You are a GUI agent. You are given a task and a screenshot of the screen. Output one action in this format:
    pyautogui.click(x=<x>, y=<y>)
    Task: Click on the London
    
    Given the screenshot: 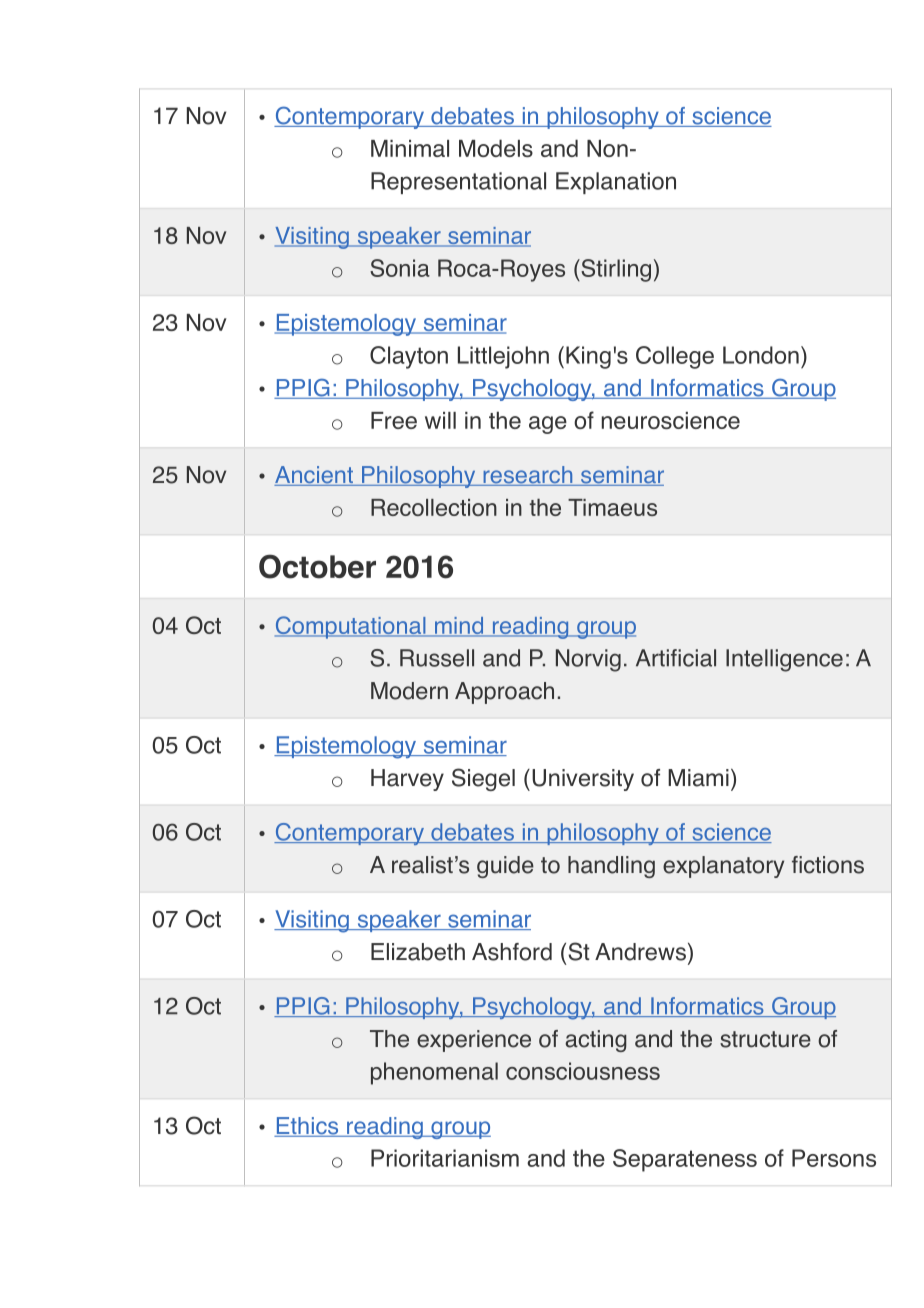 What is the action you would take?
    pyautogui.click(x=761, y=355)
